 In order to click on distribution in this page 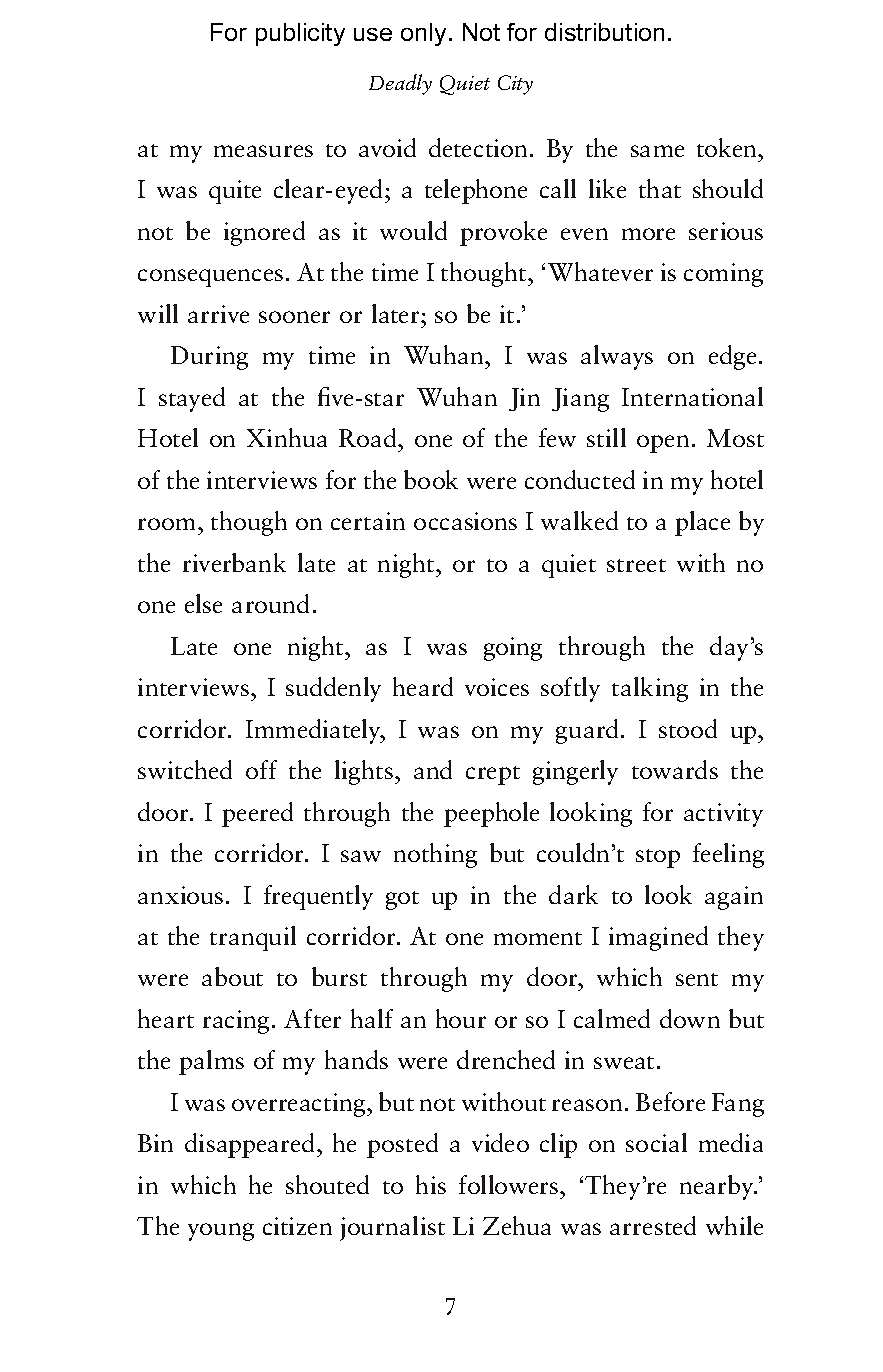, I will do `click(604, 32)`.
